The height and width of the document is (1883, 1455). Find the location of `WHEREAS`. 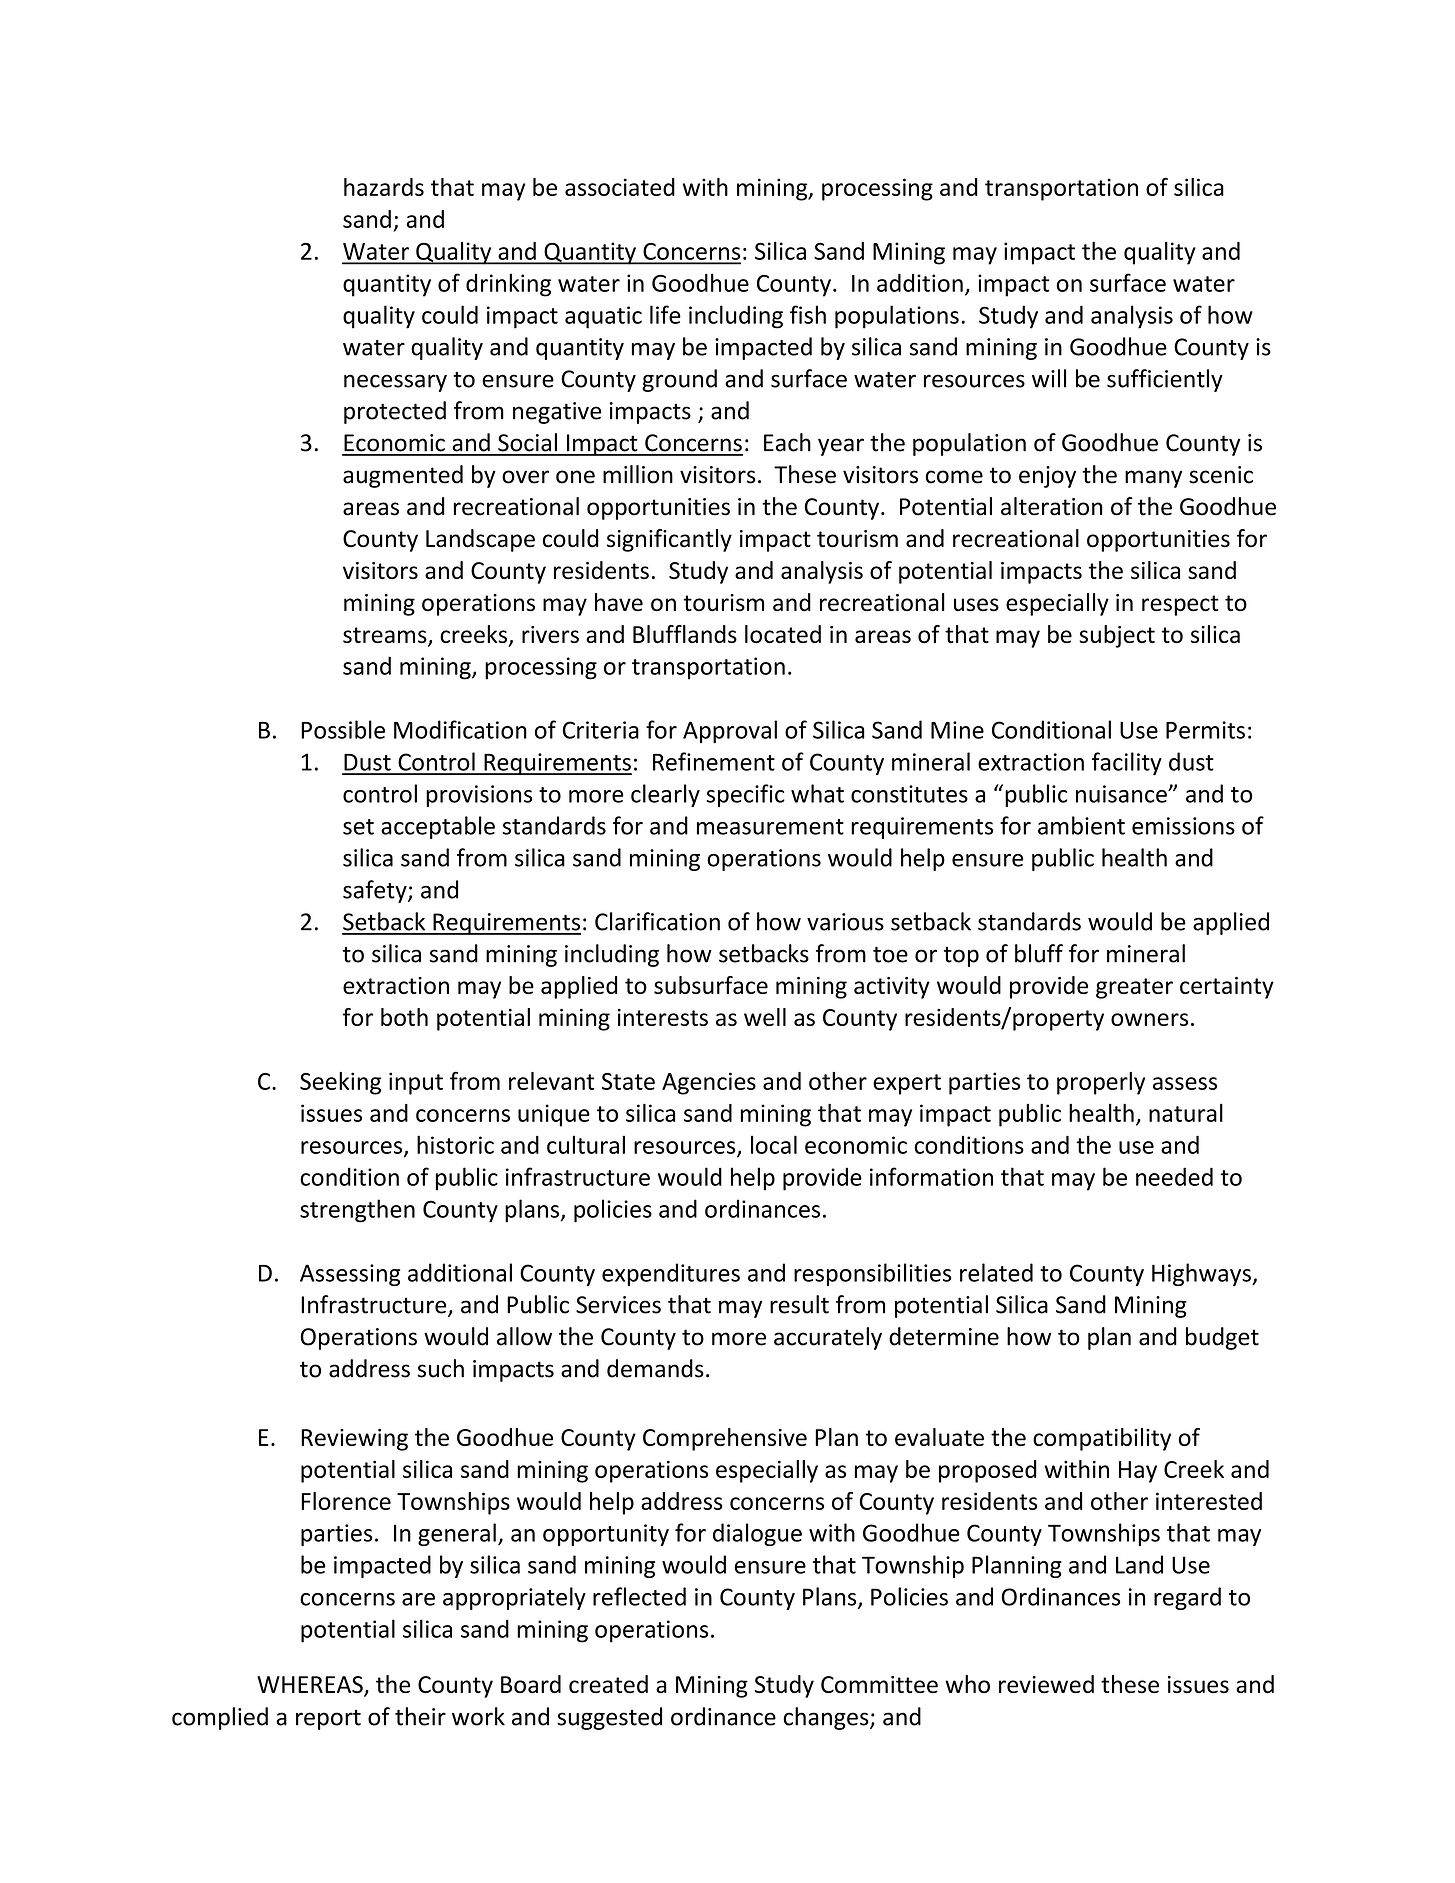

WHEREAS is located at coordinates (311, 1686).
